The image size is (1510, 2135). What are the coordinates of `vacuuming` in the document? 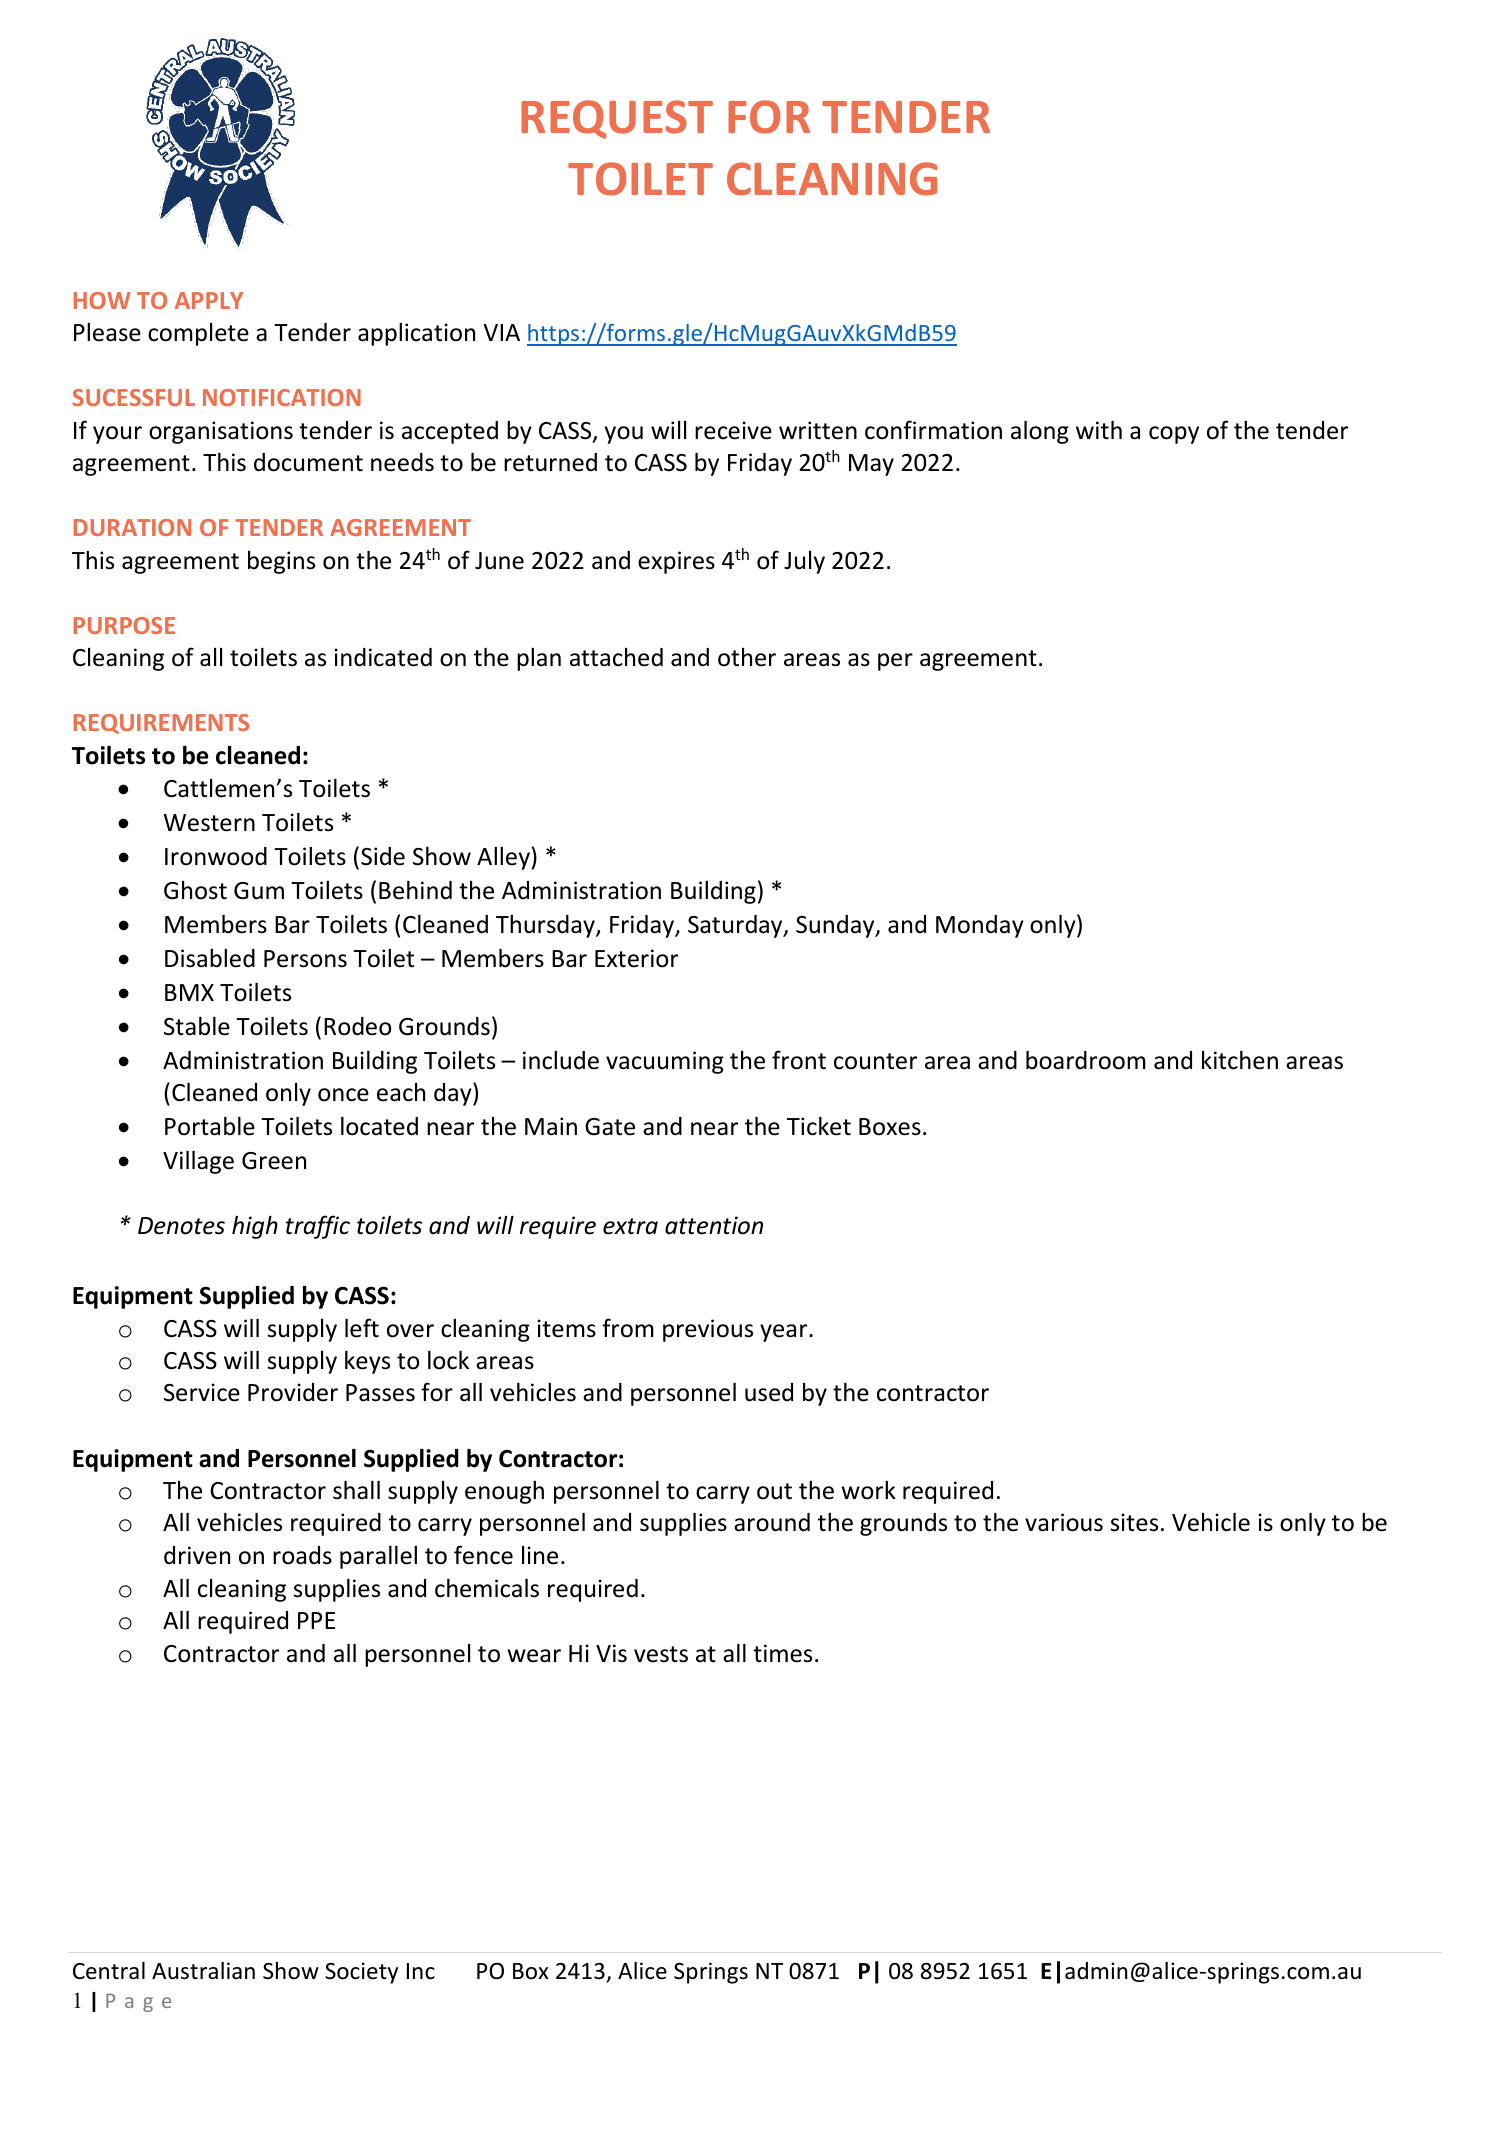 It's located at (665, 1062).
